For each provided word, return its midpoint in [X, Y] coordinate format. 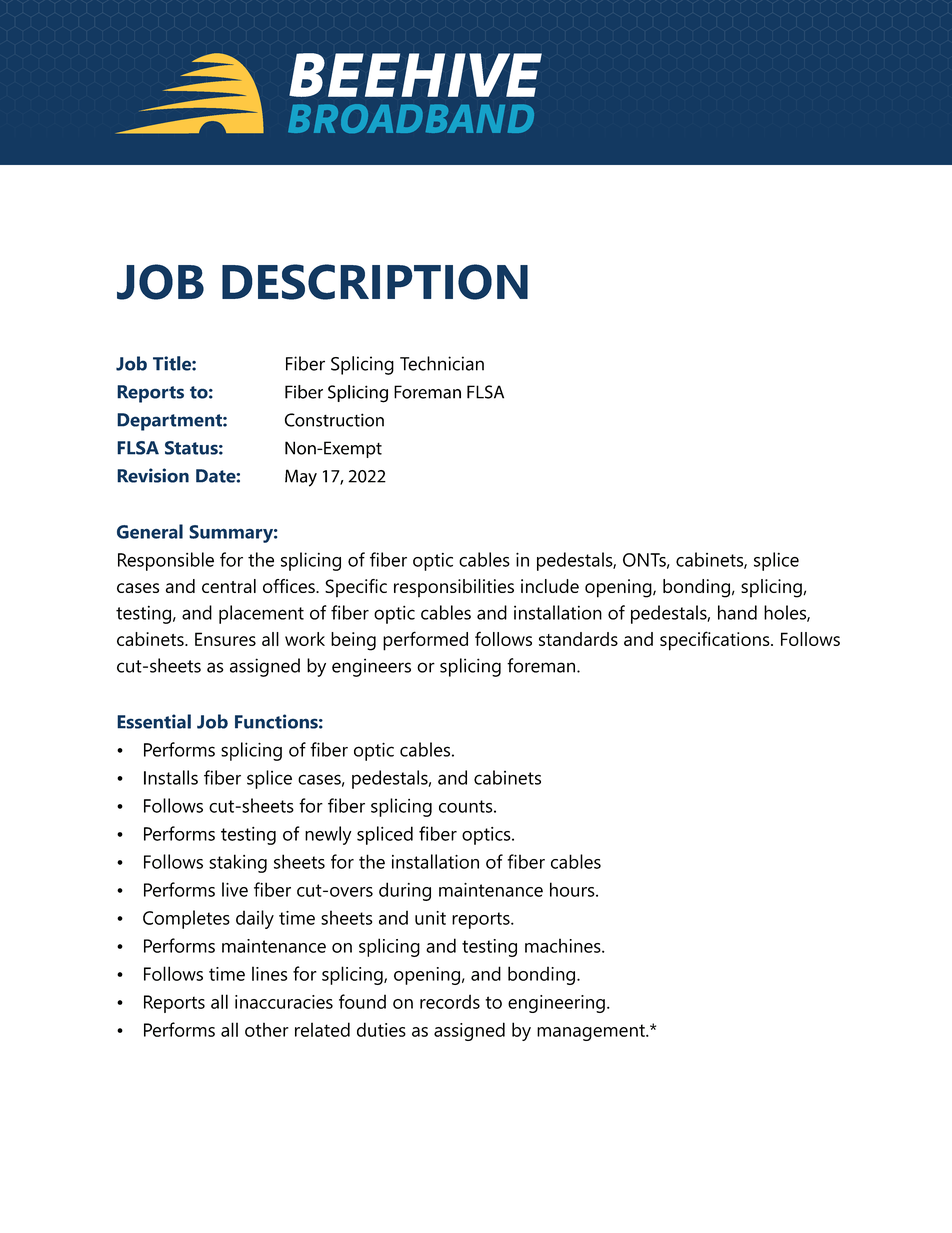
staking [238, 863]
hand [737, 612]
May [301, 478]
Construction [334, 420]
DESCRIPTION [375, 282]
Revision [153, 475]
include [550, 586]
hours [573, 889]
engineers [371, 667]
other [267, 1029]
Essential [154, 721]
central [229, 586]
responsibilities [454, 588]
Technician [442, 363]
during [405, 891]
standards [578, 639]
